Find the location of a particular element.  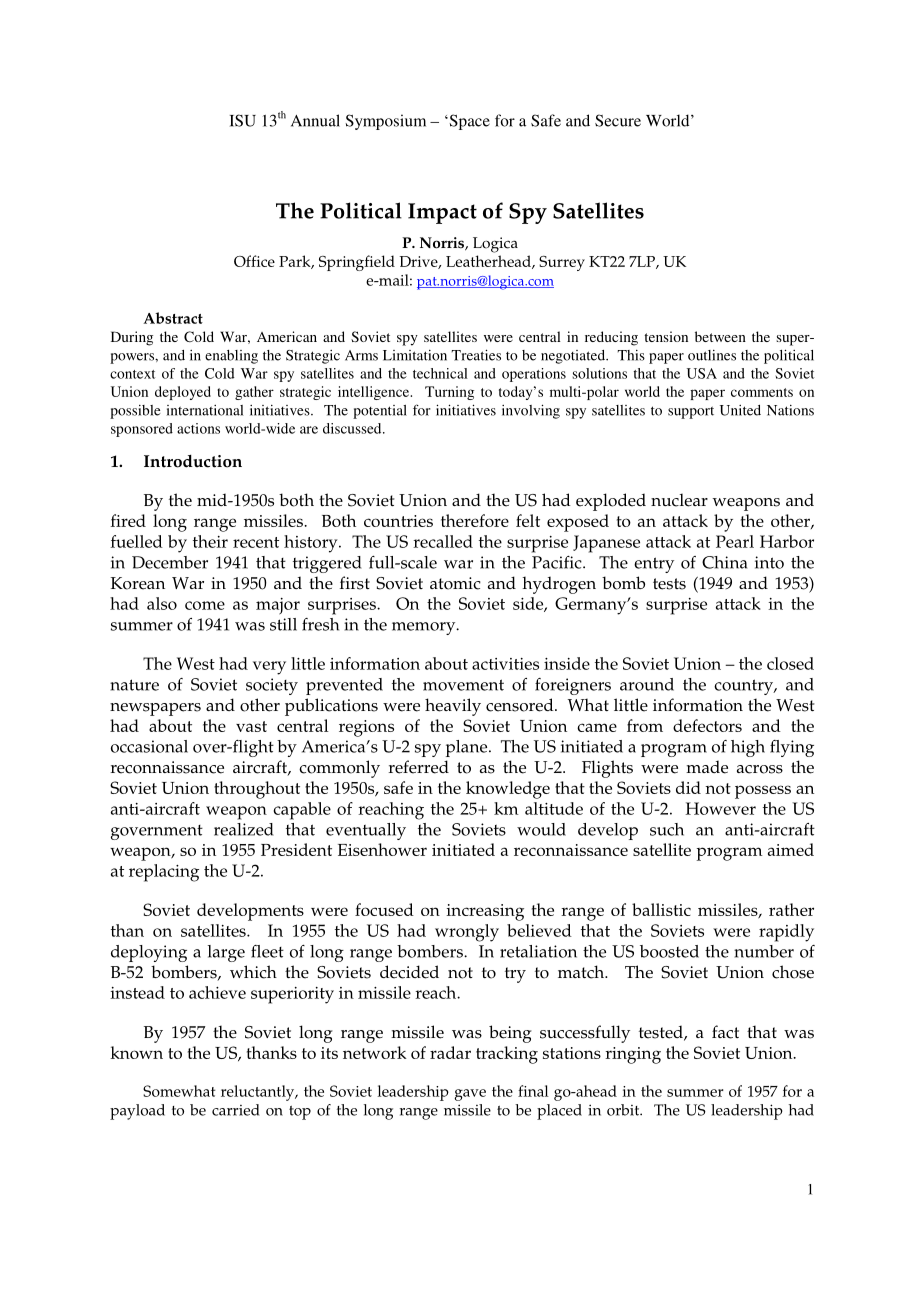

USA is located at coordinates (702, 373).
